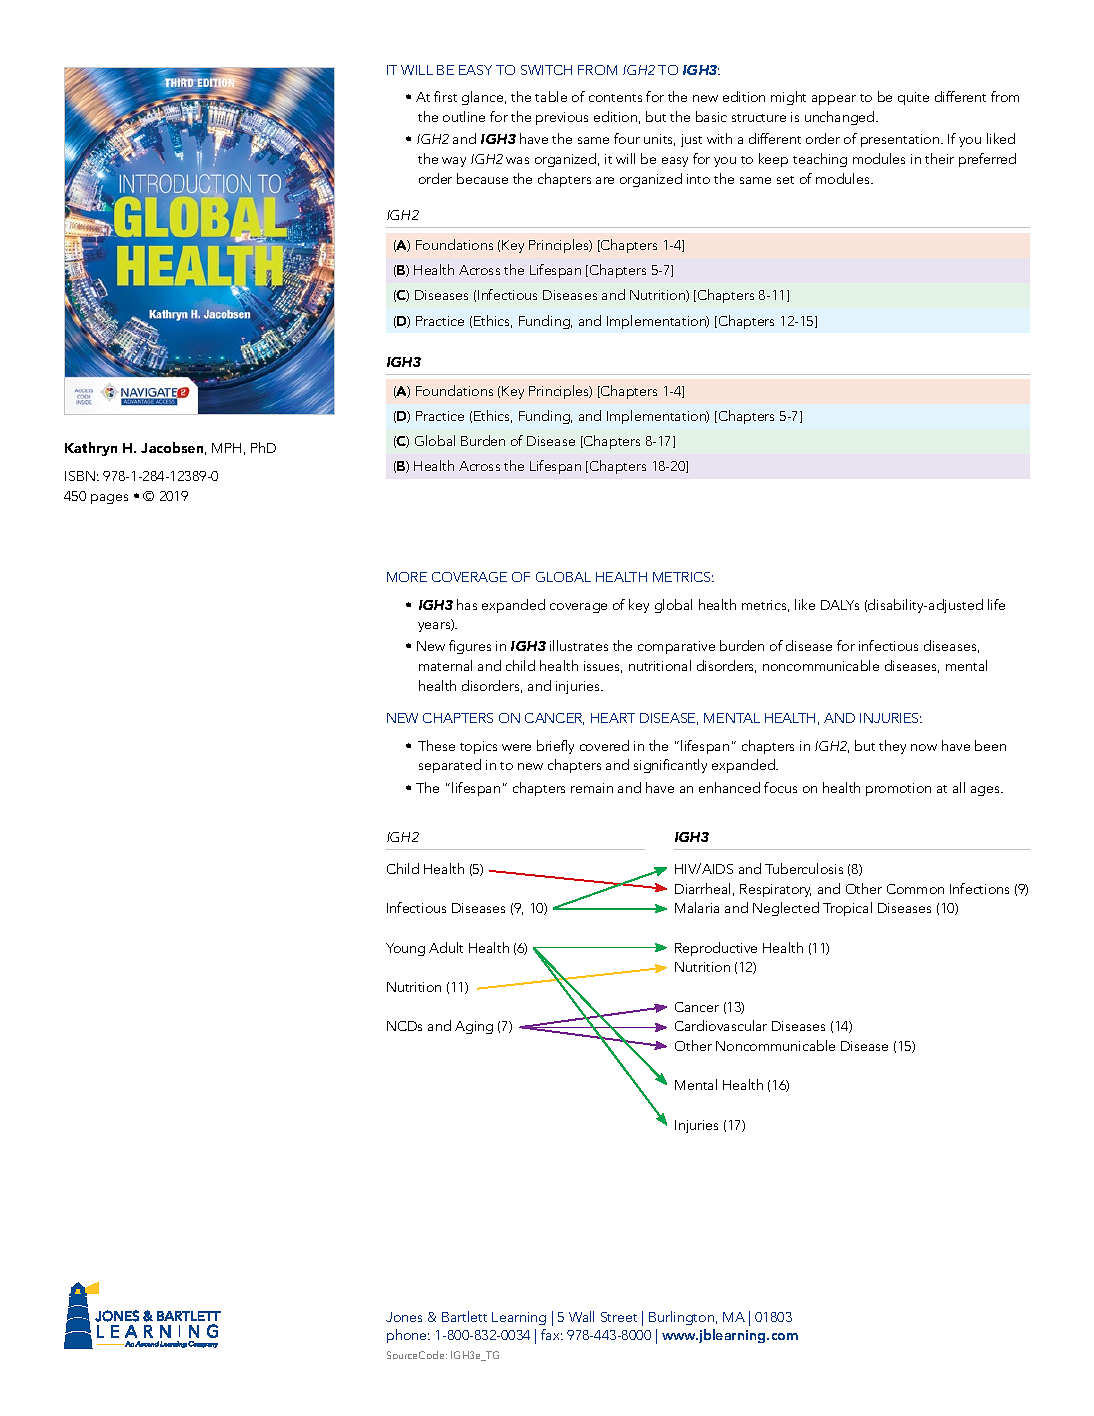 This image has width=1094, height=1416. Describe the element at coordinates (551, 96) in the image. I see `table` at that location.
